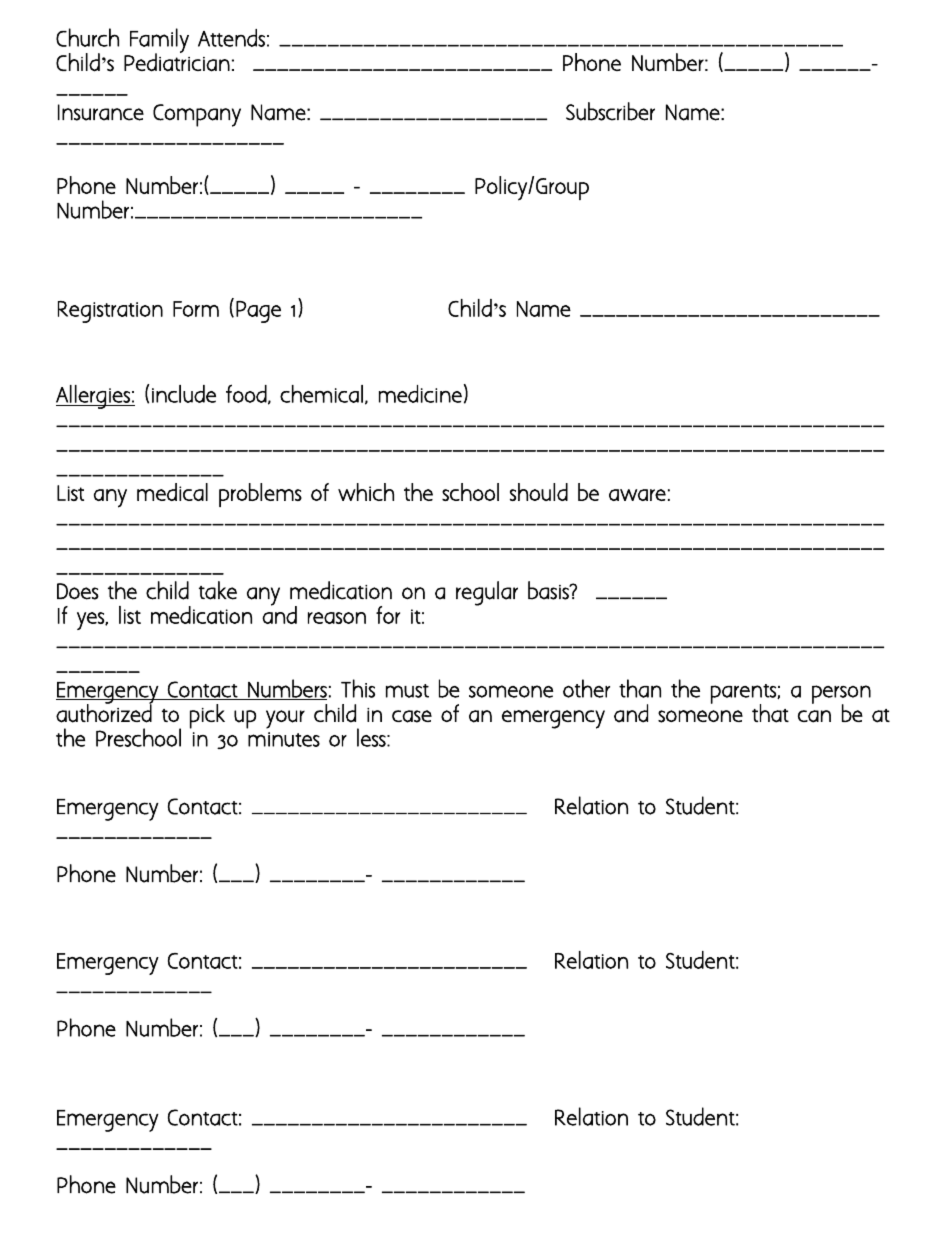 The image size is (952, 1233). What do you see at coordinates (172, 492) in the screenshot?
I see `medical` at bounding box center [172, 492].
